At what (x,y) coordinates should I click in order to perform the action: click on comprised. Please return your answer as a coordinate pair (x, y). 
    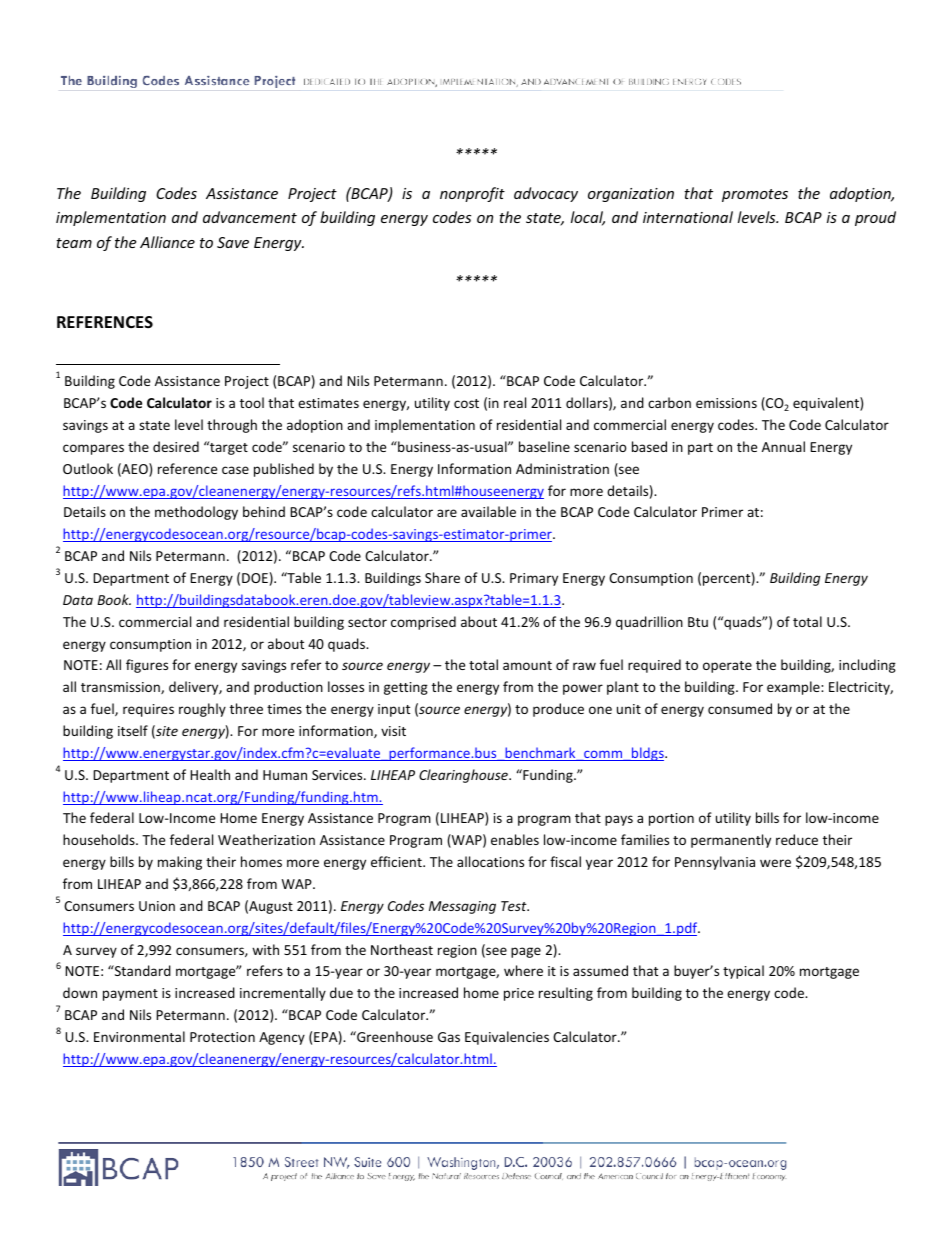
    Looking at the image, I should click on (423, 623).
